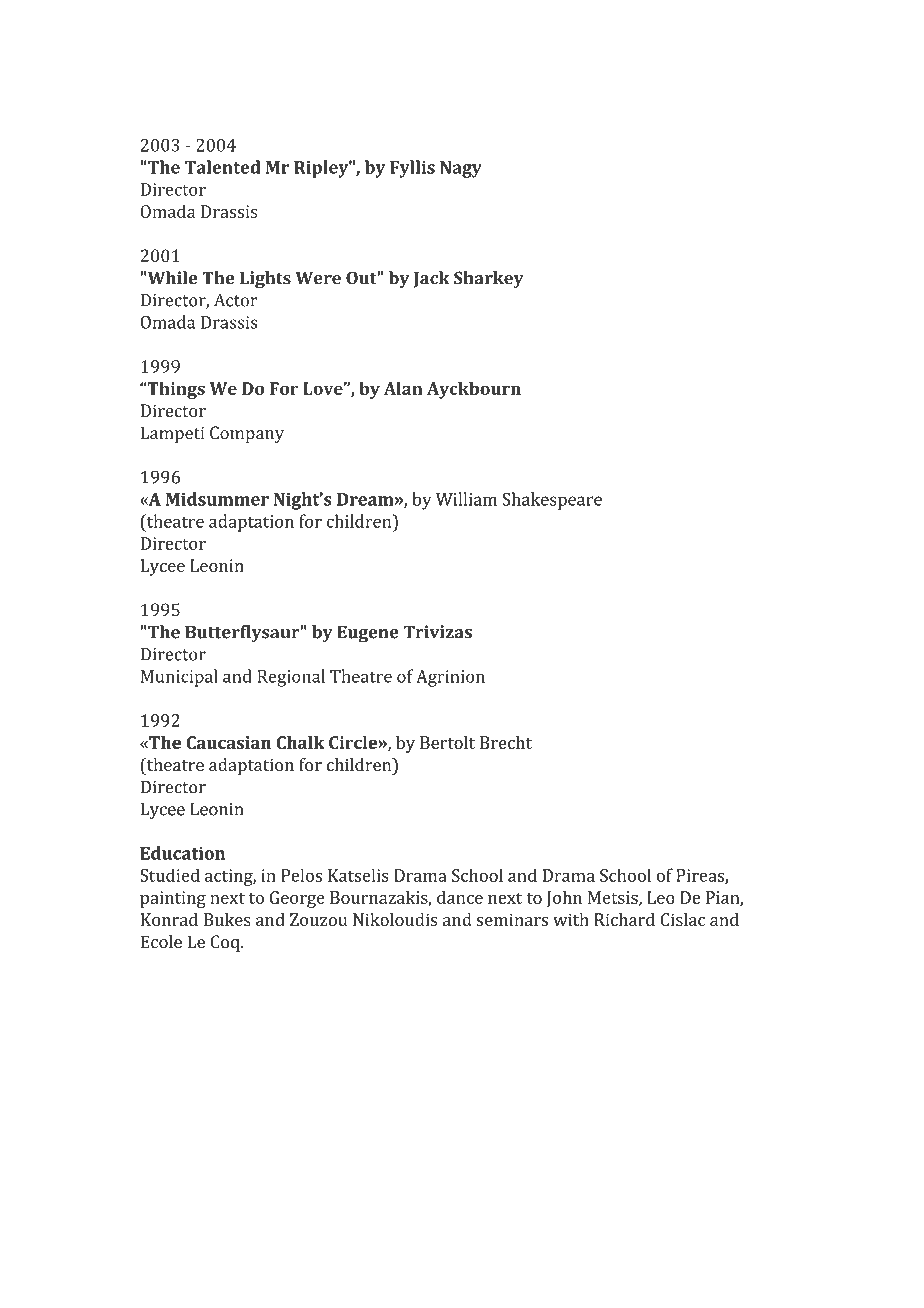  Describe the element at coordinates (226, 943) in the page. I see `Coq` at that location.
